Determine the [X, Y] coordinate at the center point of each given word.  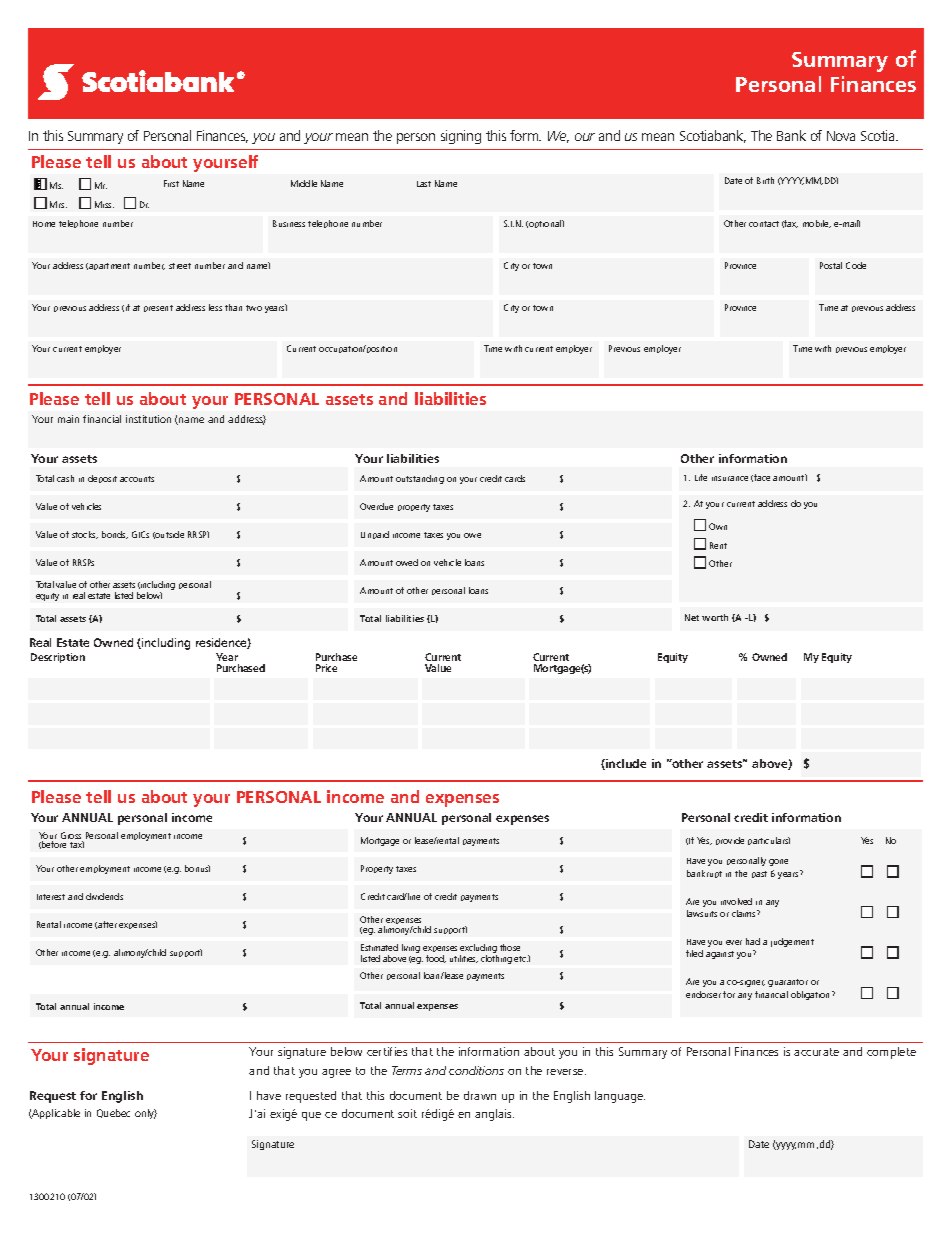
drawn [480, 1095]
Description [58, 658]
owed [407, 562]
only [146, 1114]
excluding [478, 950]
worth [715, 617]
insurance [730, 478]
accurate [816, 1052]
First [171, 183]
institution [148, 419]
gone [778, 862]
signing [461, 137]
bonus [197, 868]
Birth [765, 180]
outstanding [420, 479]
